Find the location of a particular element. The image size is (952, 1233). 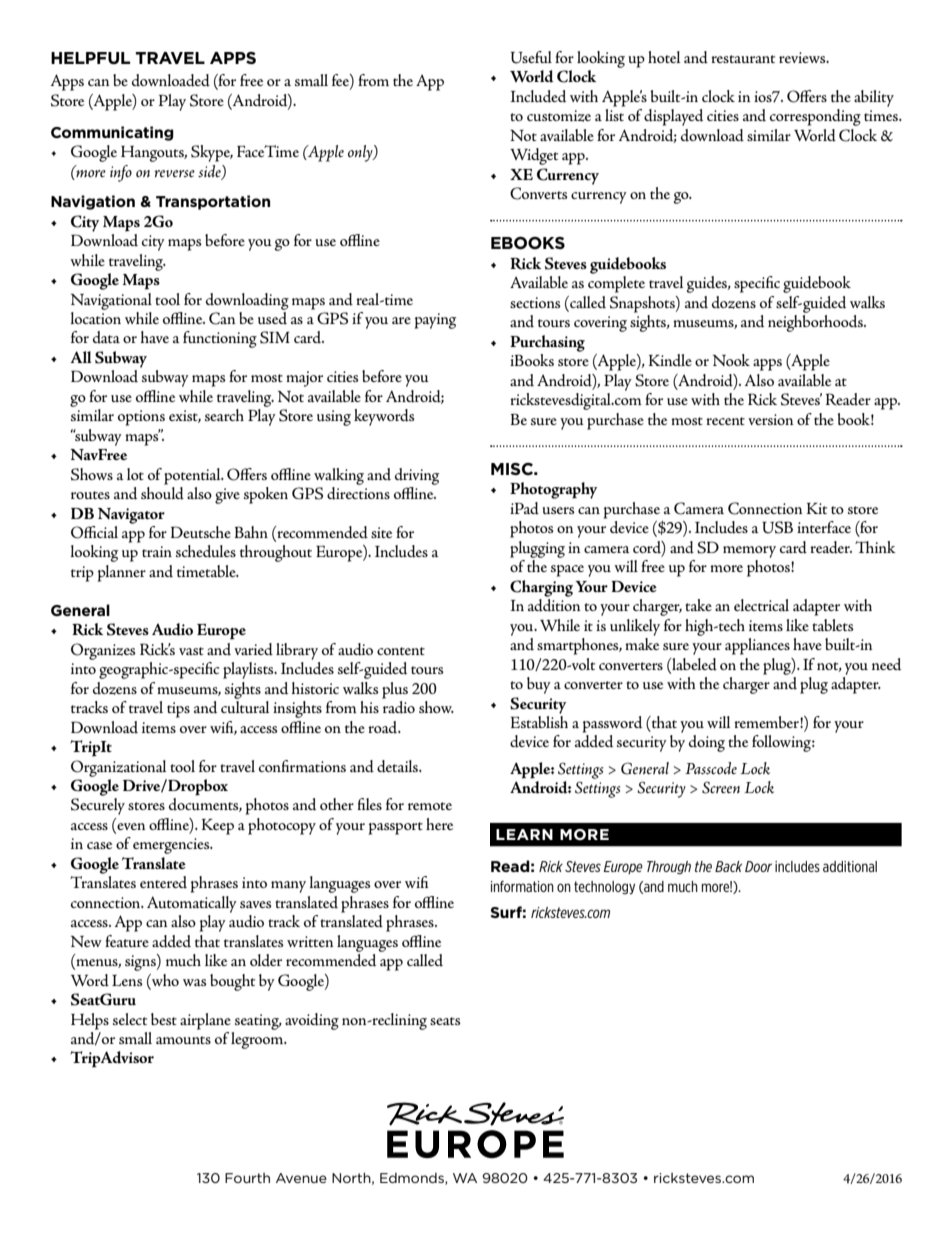

Included is located at coordinates (538, 96).
